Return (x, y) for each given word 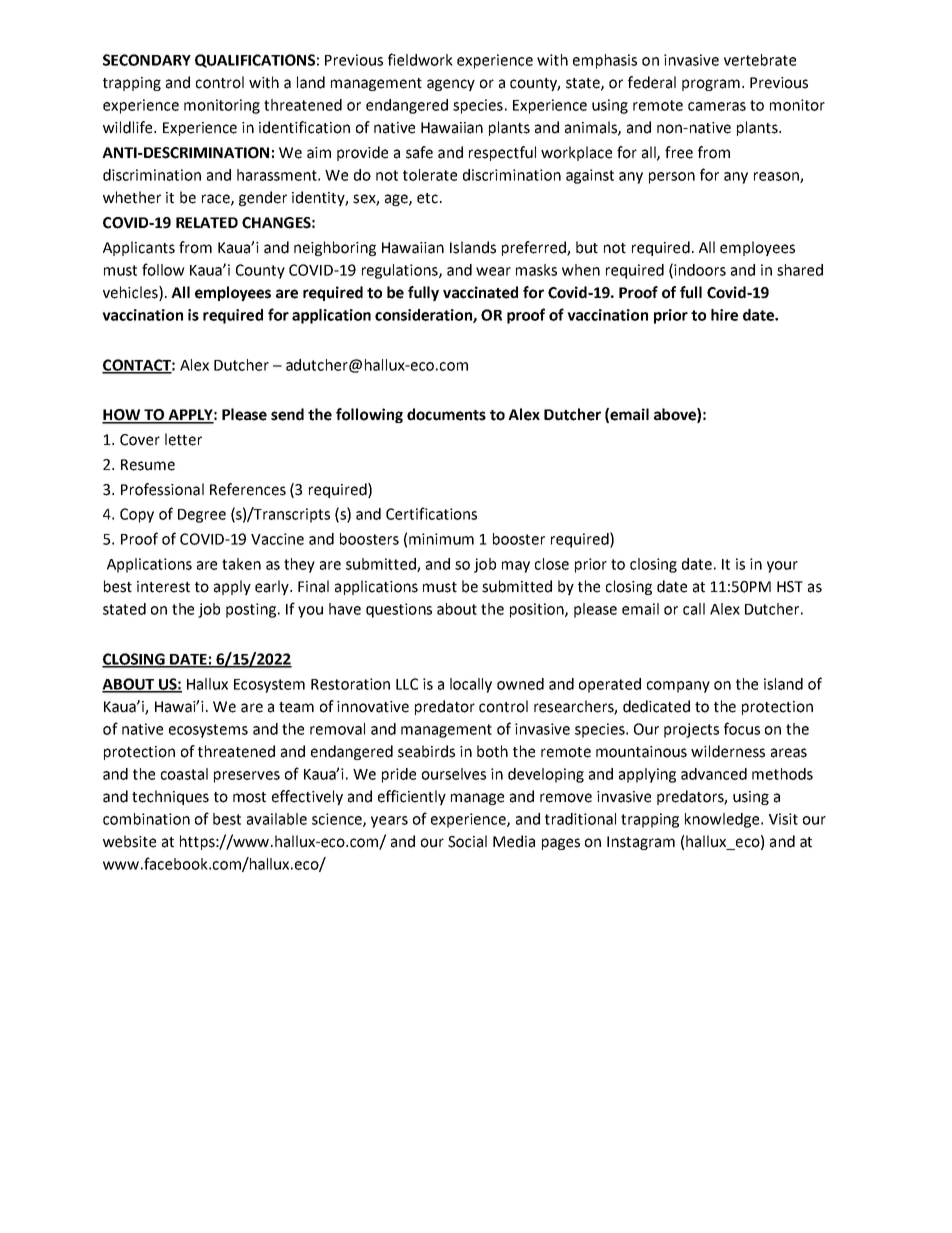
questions (399, 610)
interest (163, 587)
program (711, 85)
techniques (170, 797)
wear (493, 271)
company (678, 687)
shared (800, 270)
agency (451, 85)
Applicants (139, 248)
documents (446, 414)
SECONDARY (147, 60)
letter (183, 439)
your (782, 567)
